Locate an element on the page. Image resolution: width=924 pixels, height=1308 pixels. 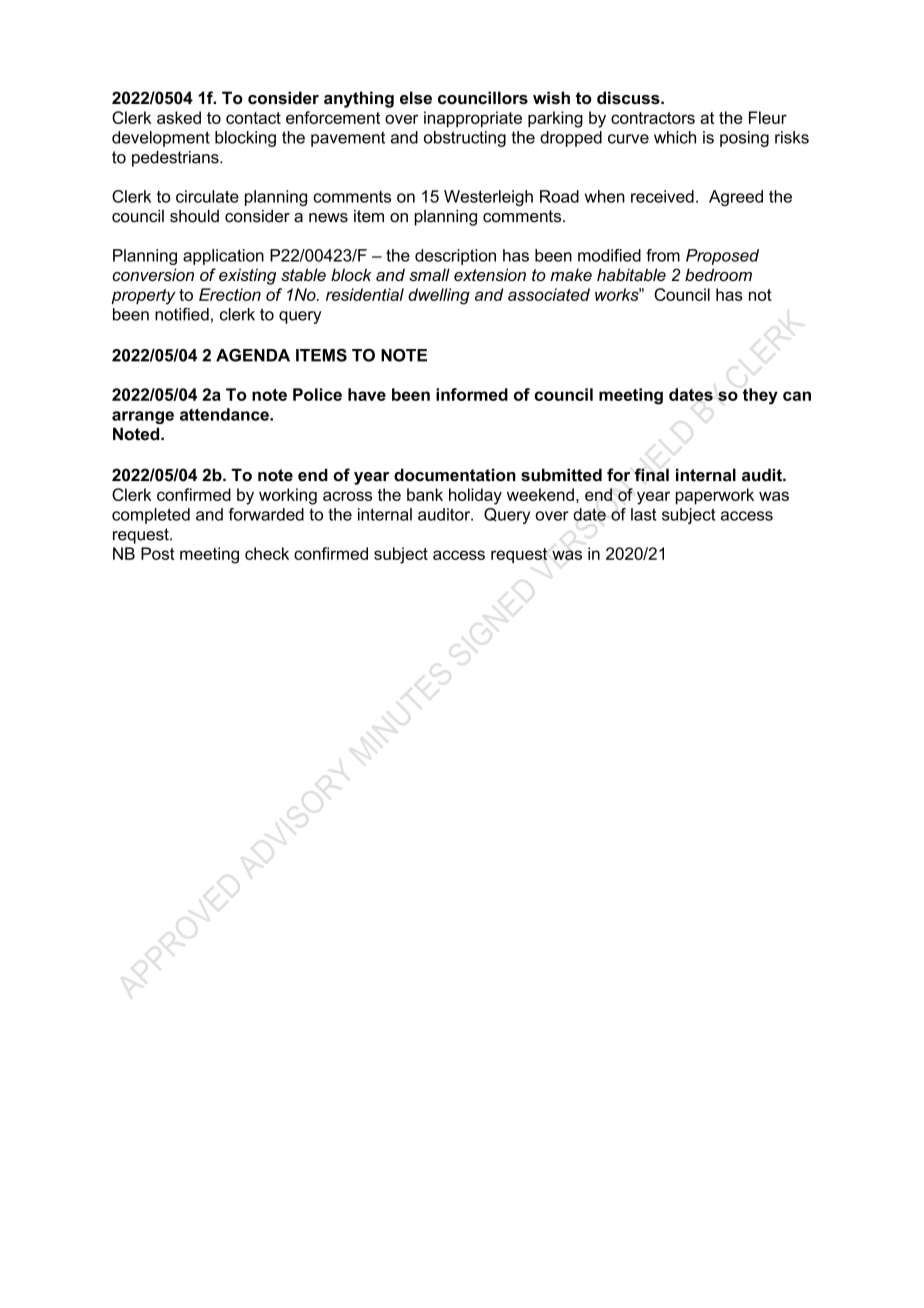
bedroom is located at coordinates (718, 274).
